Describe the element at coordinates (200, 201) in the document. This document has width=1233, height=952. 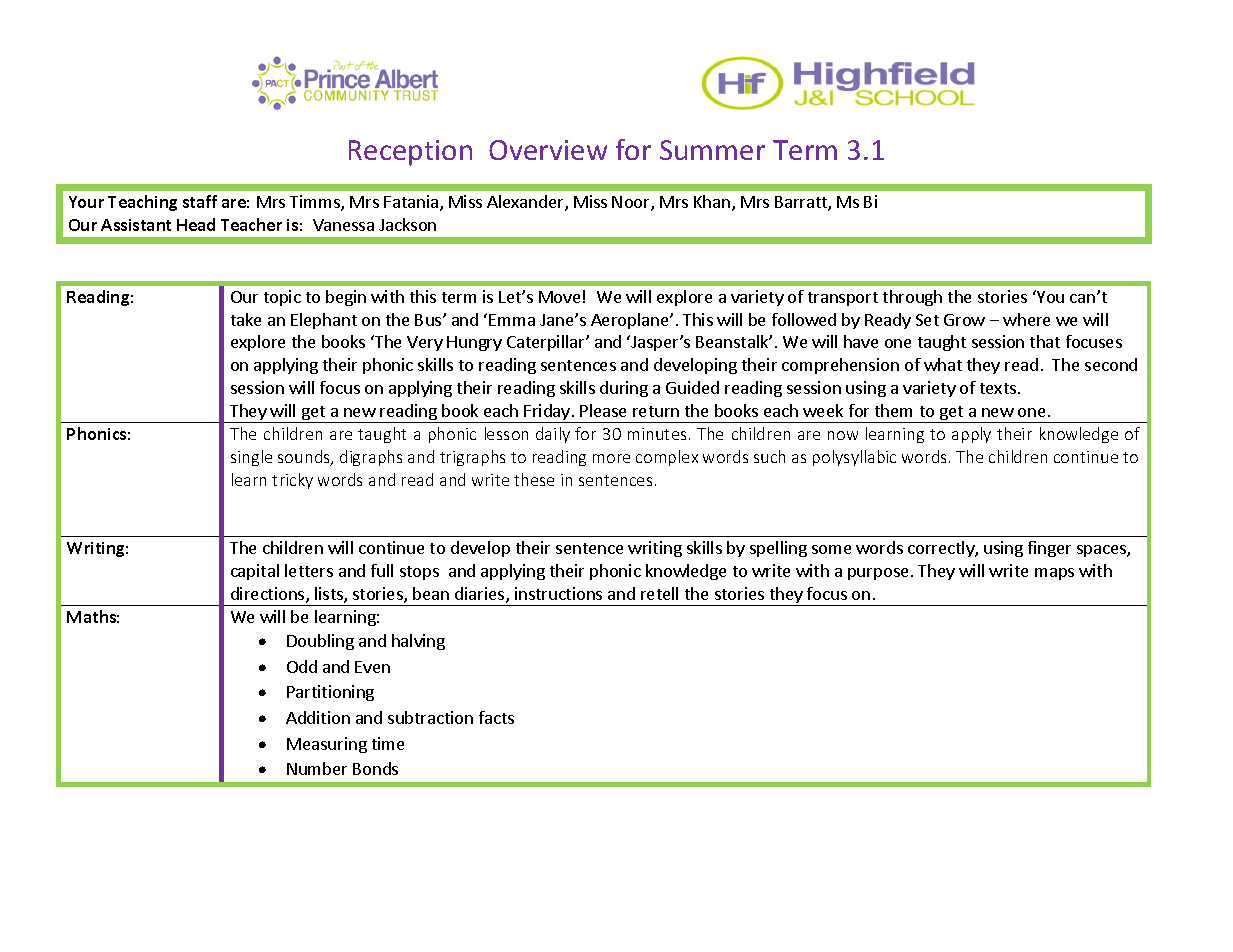
I see `staff` at that location.
